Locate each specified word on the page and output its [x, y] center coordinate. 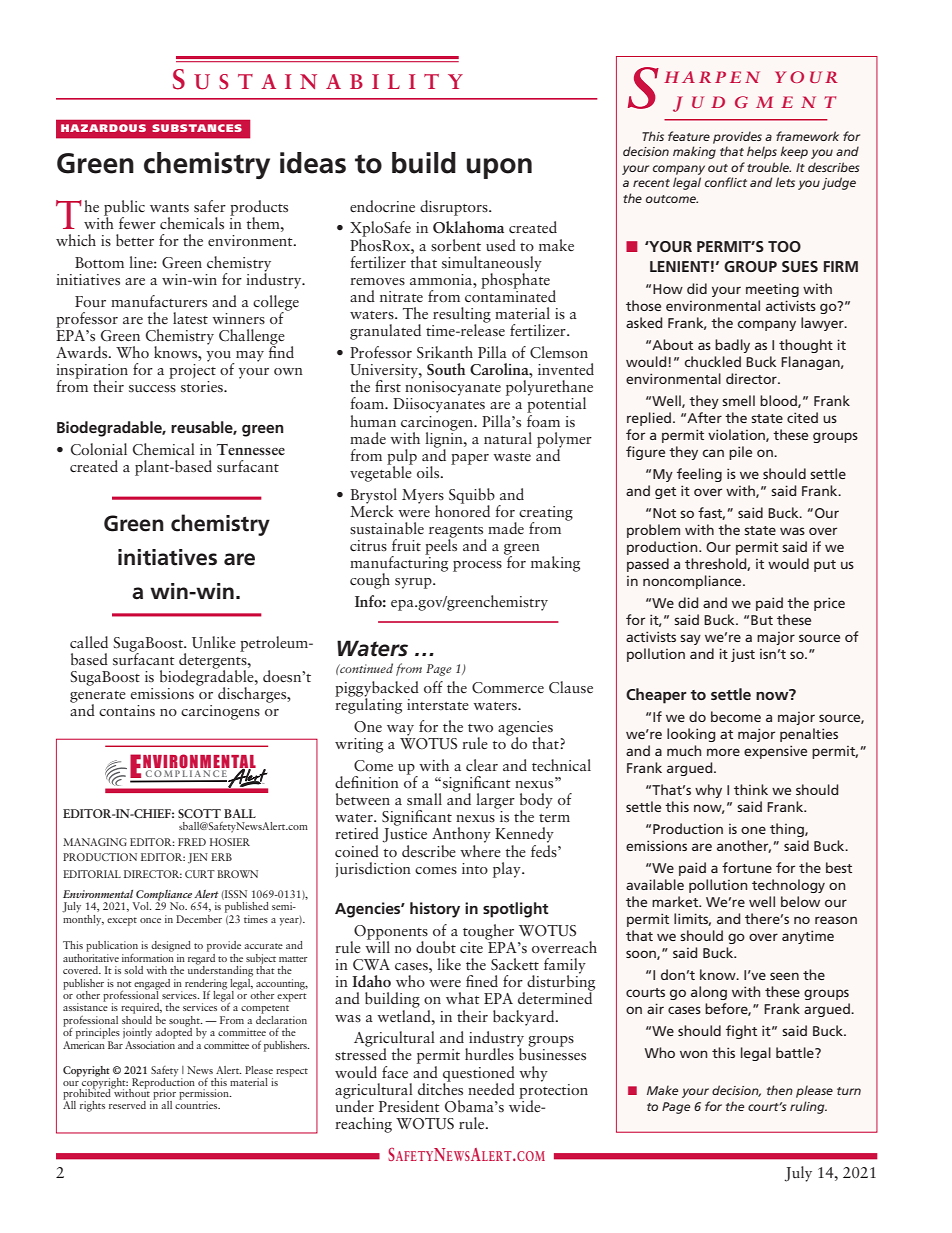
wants [169, 208]
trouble [769, 167]
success [152, 388]
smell [738, 400]
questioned [479, 1075]
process [477, 566]
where [480, 849]
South [446, 369]
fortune [747, 867]
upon [499, 168]
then [780, 1090]
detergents [214, 660]
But [762, 620]
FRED [192, 842]
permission [205, 1095]
